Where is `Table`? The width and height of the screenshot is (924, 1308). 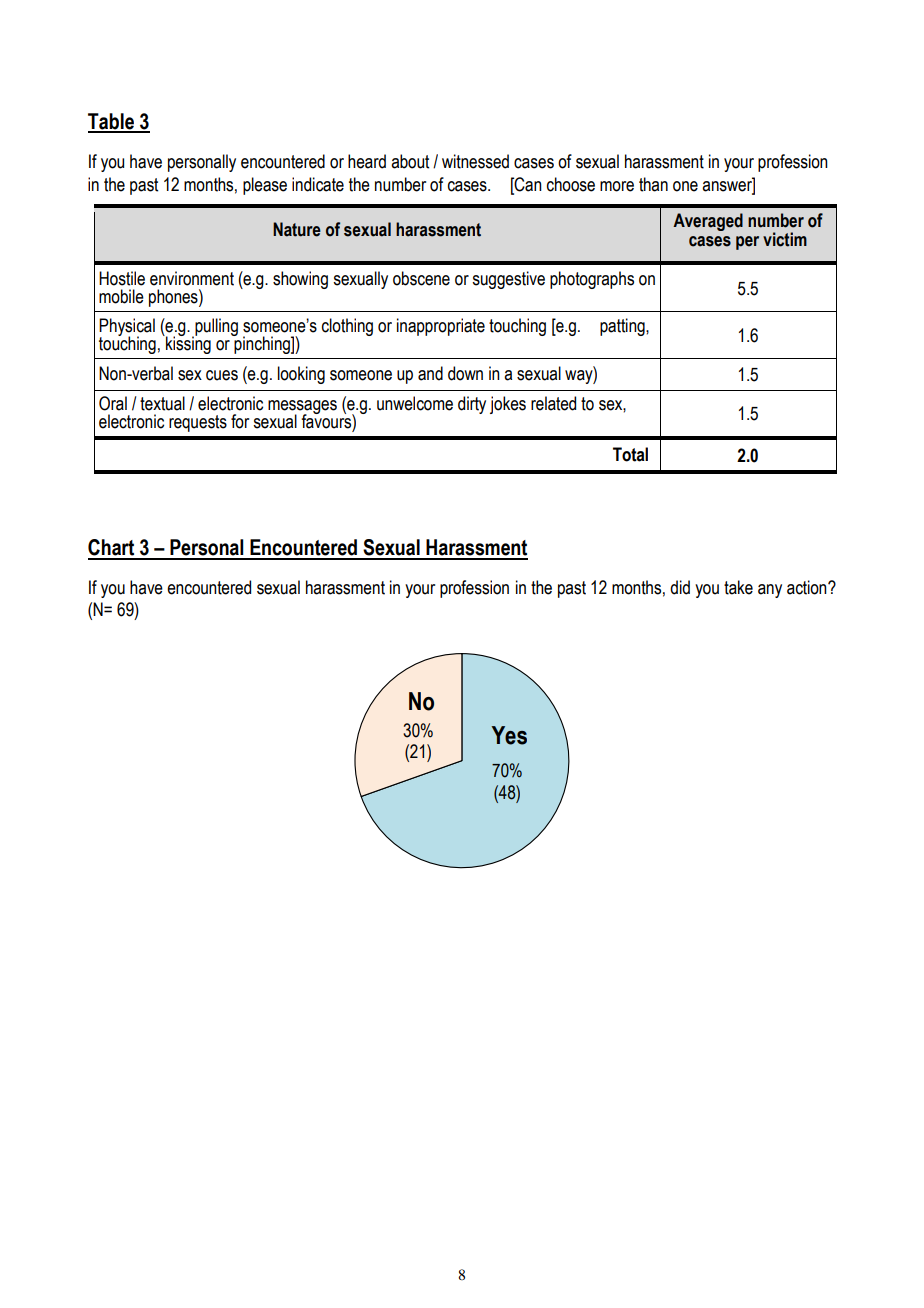 Table is located at coordinates (112, 122).
